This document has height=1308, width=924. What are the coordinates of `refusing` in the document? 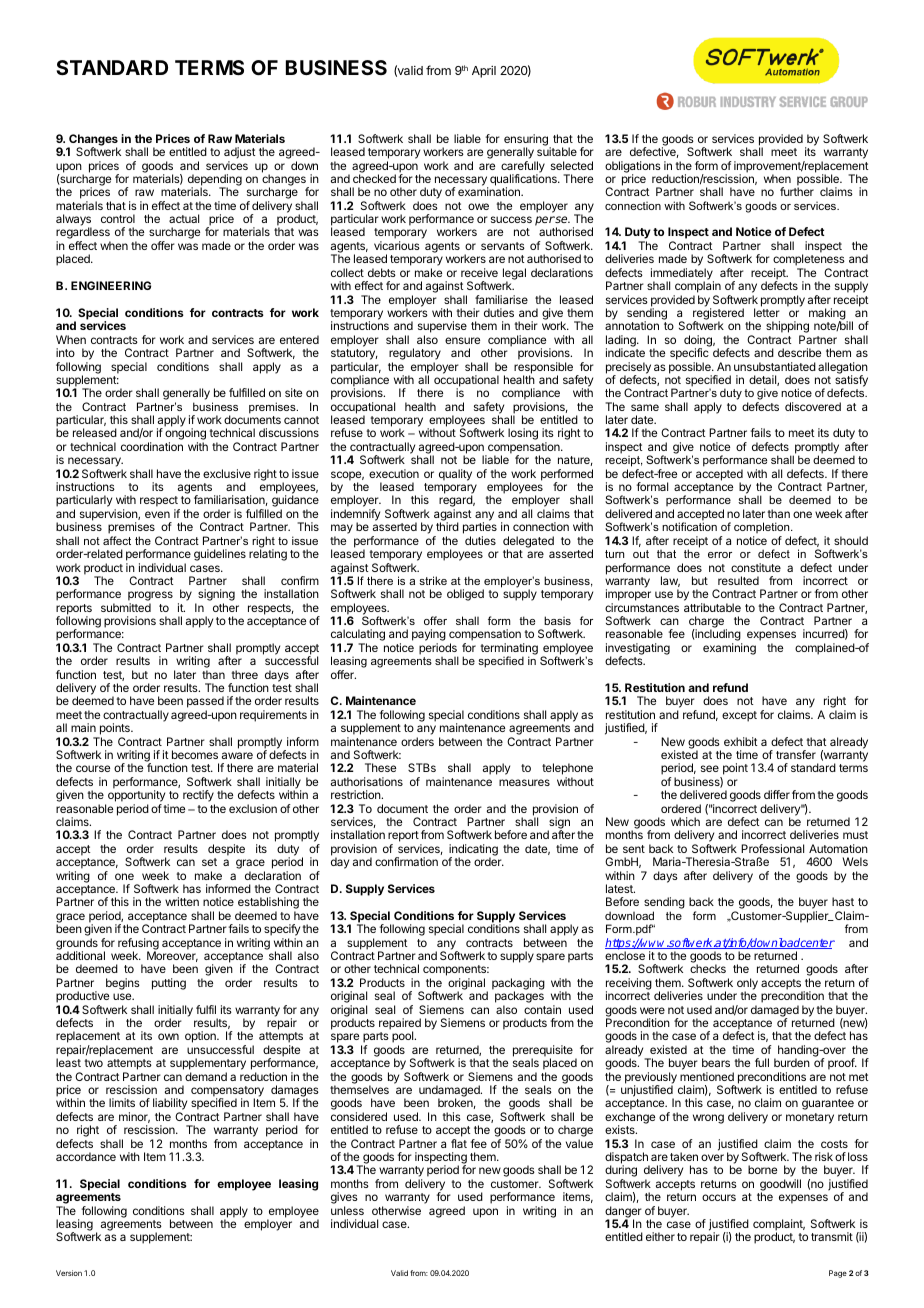 It's located at (138, 945).
